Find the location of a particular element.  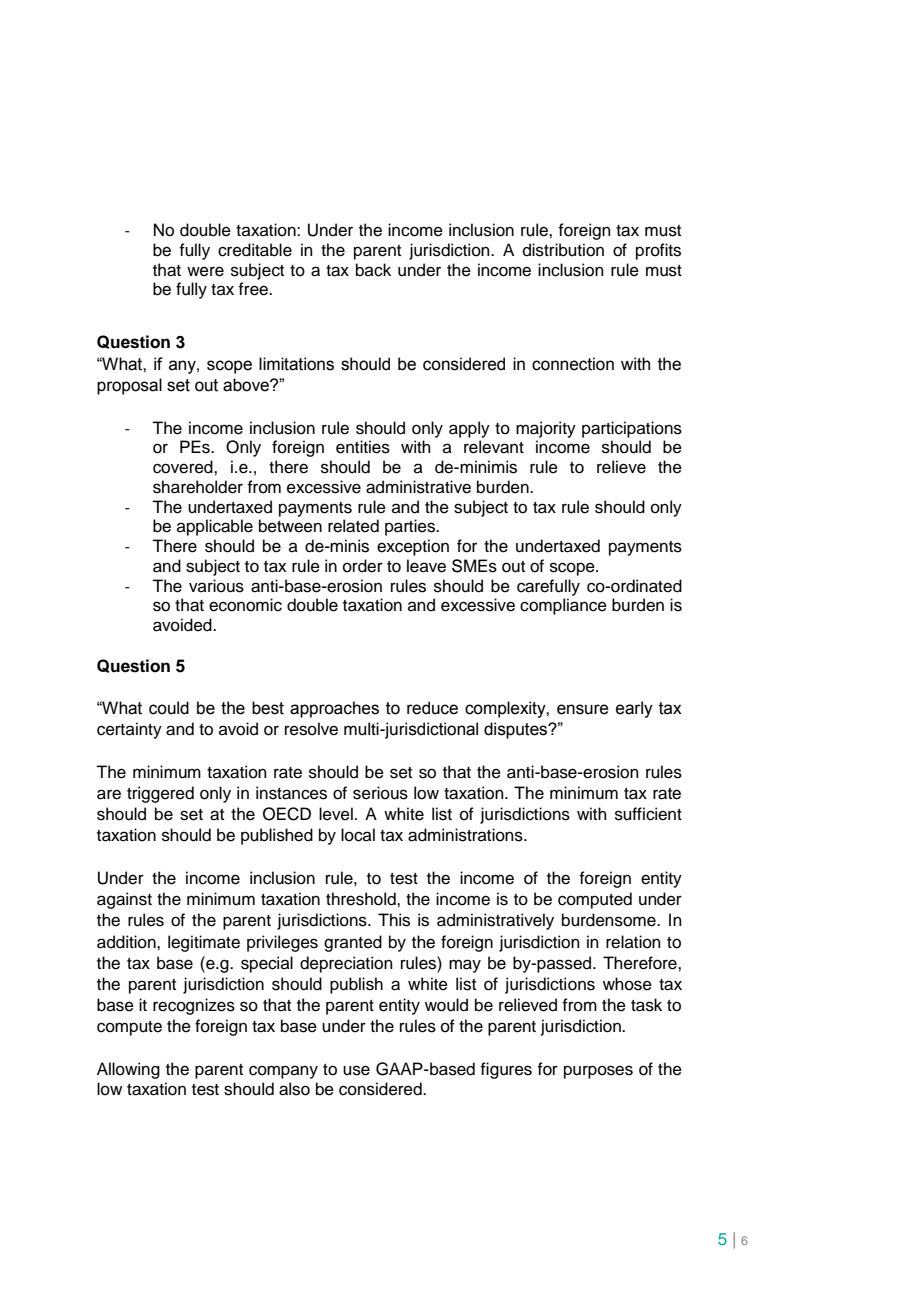

sufficient is located at coordinates (648, 814).
